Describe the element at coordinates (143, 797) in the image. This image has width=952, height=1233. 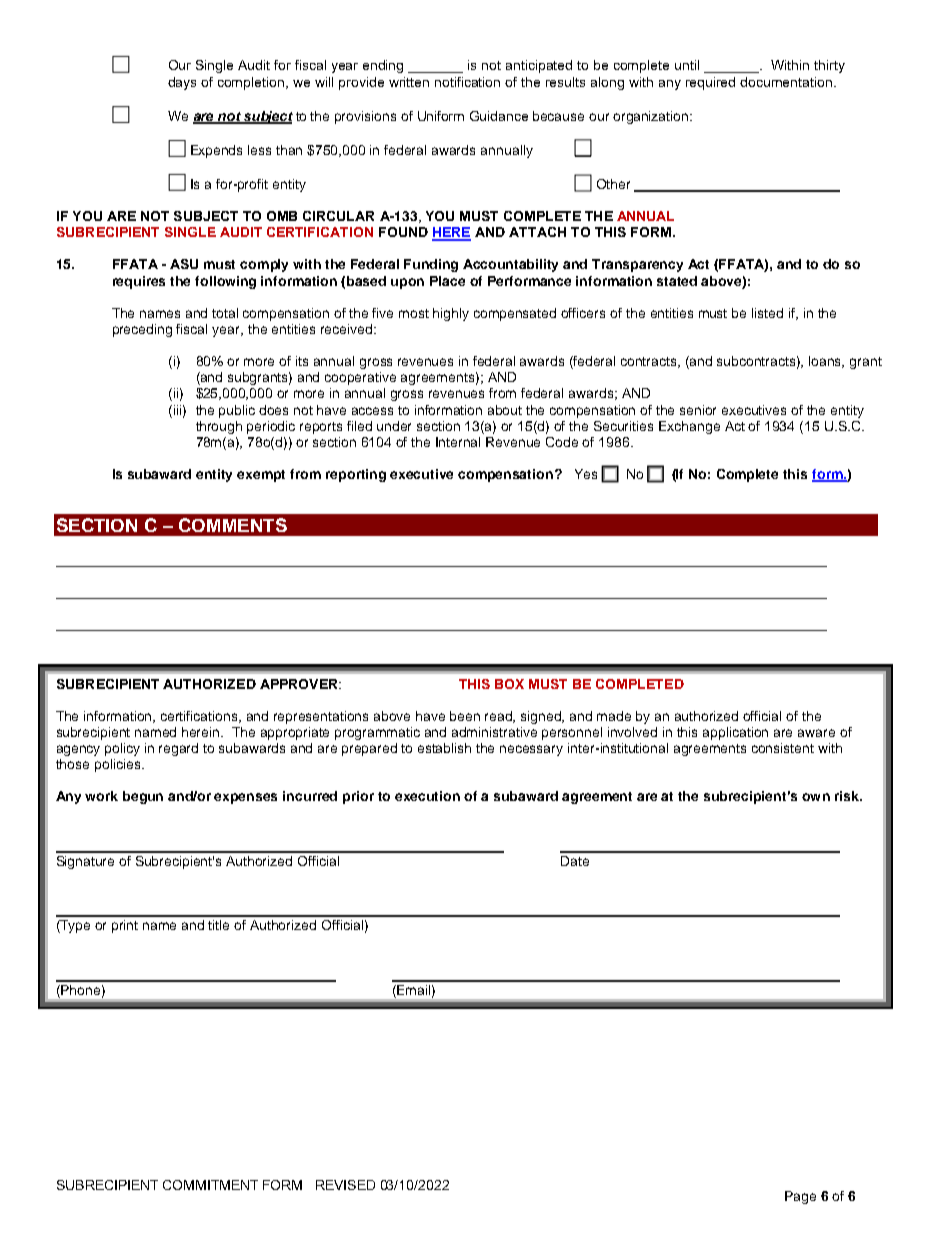
I see `begun` at that location.
